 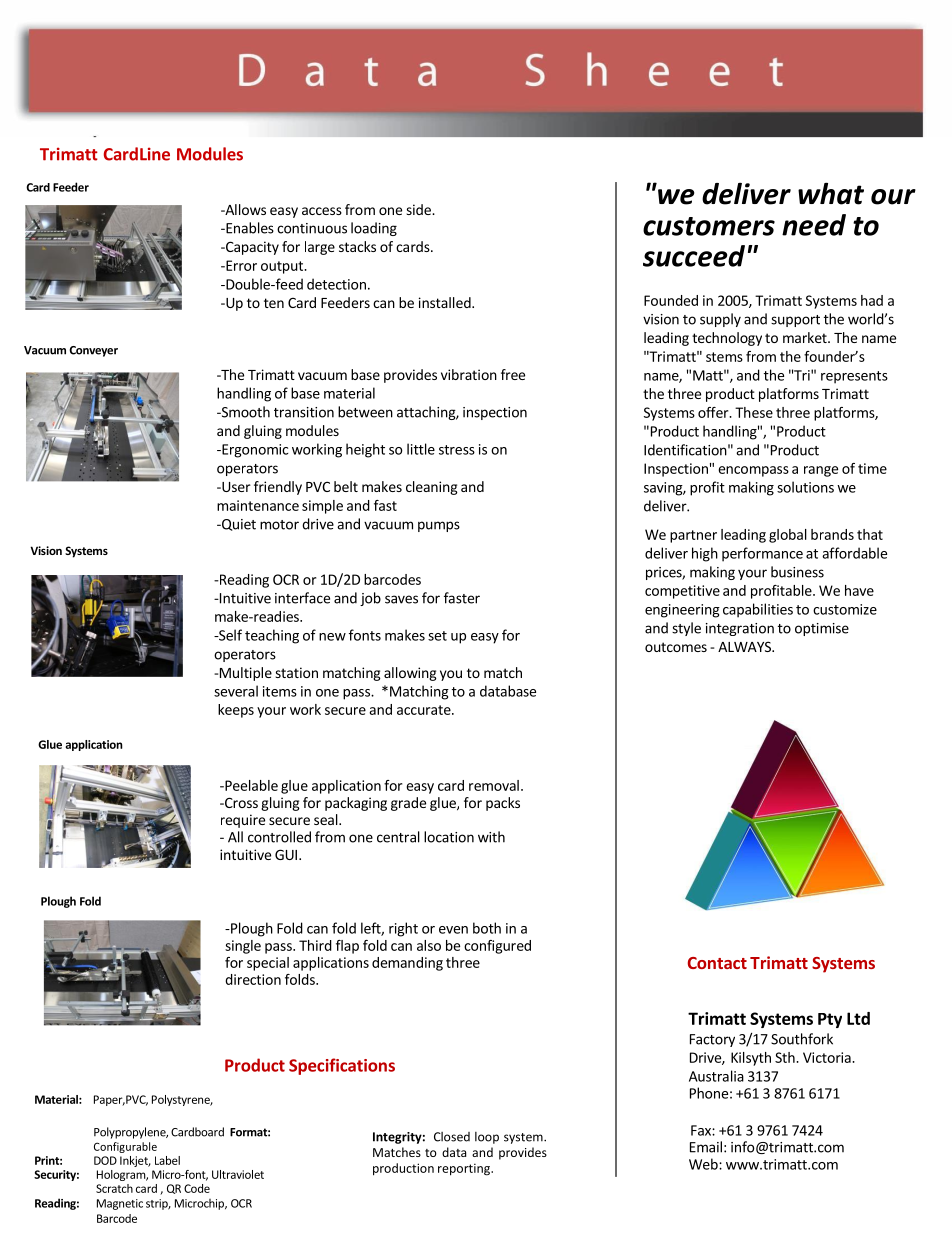 I want to click on pumps, so click(x=439, y=526).
